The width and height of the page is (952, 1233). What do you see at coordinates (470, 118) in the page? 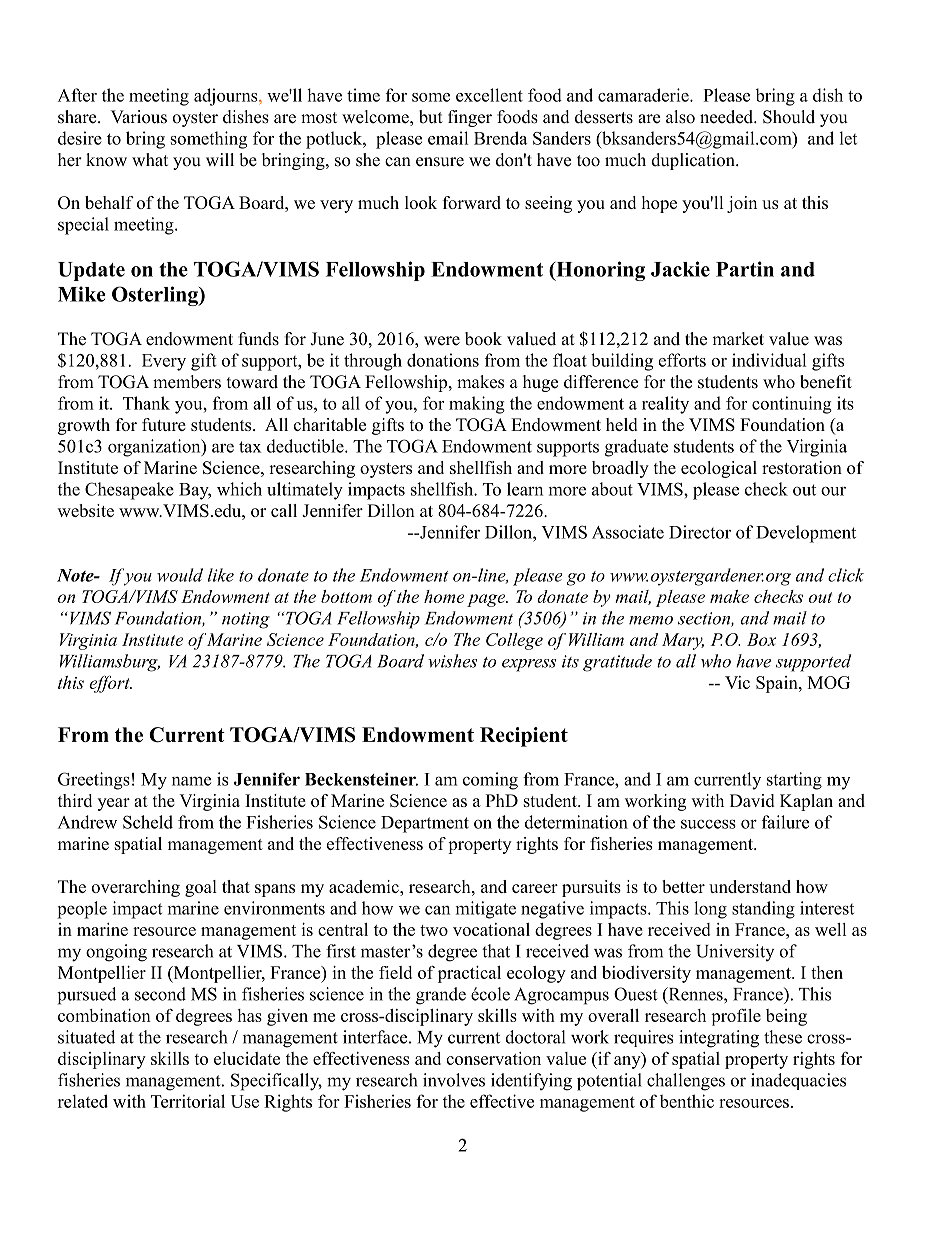
I see `finger` at bounding box center [470, 118].
